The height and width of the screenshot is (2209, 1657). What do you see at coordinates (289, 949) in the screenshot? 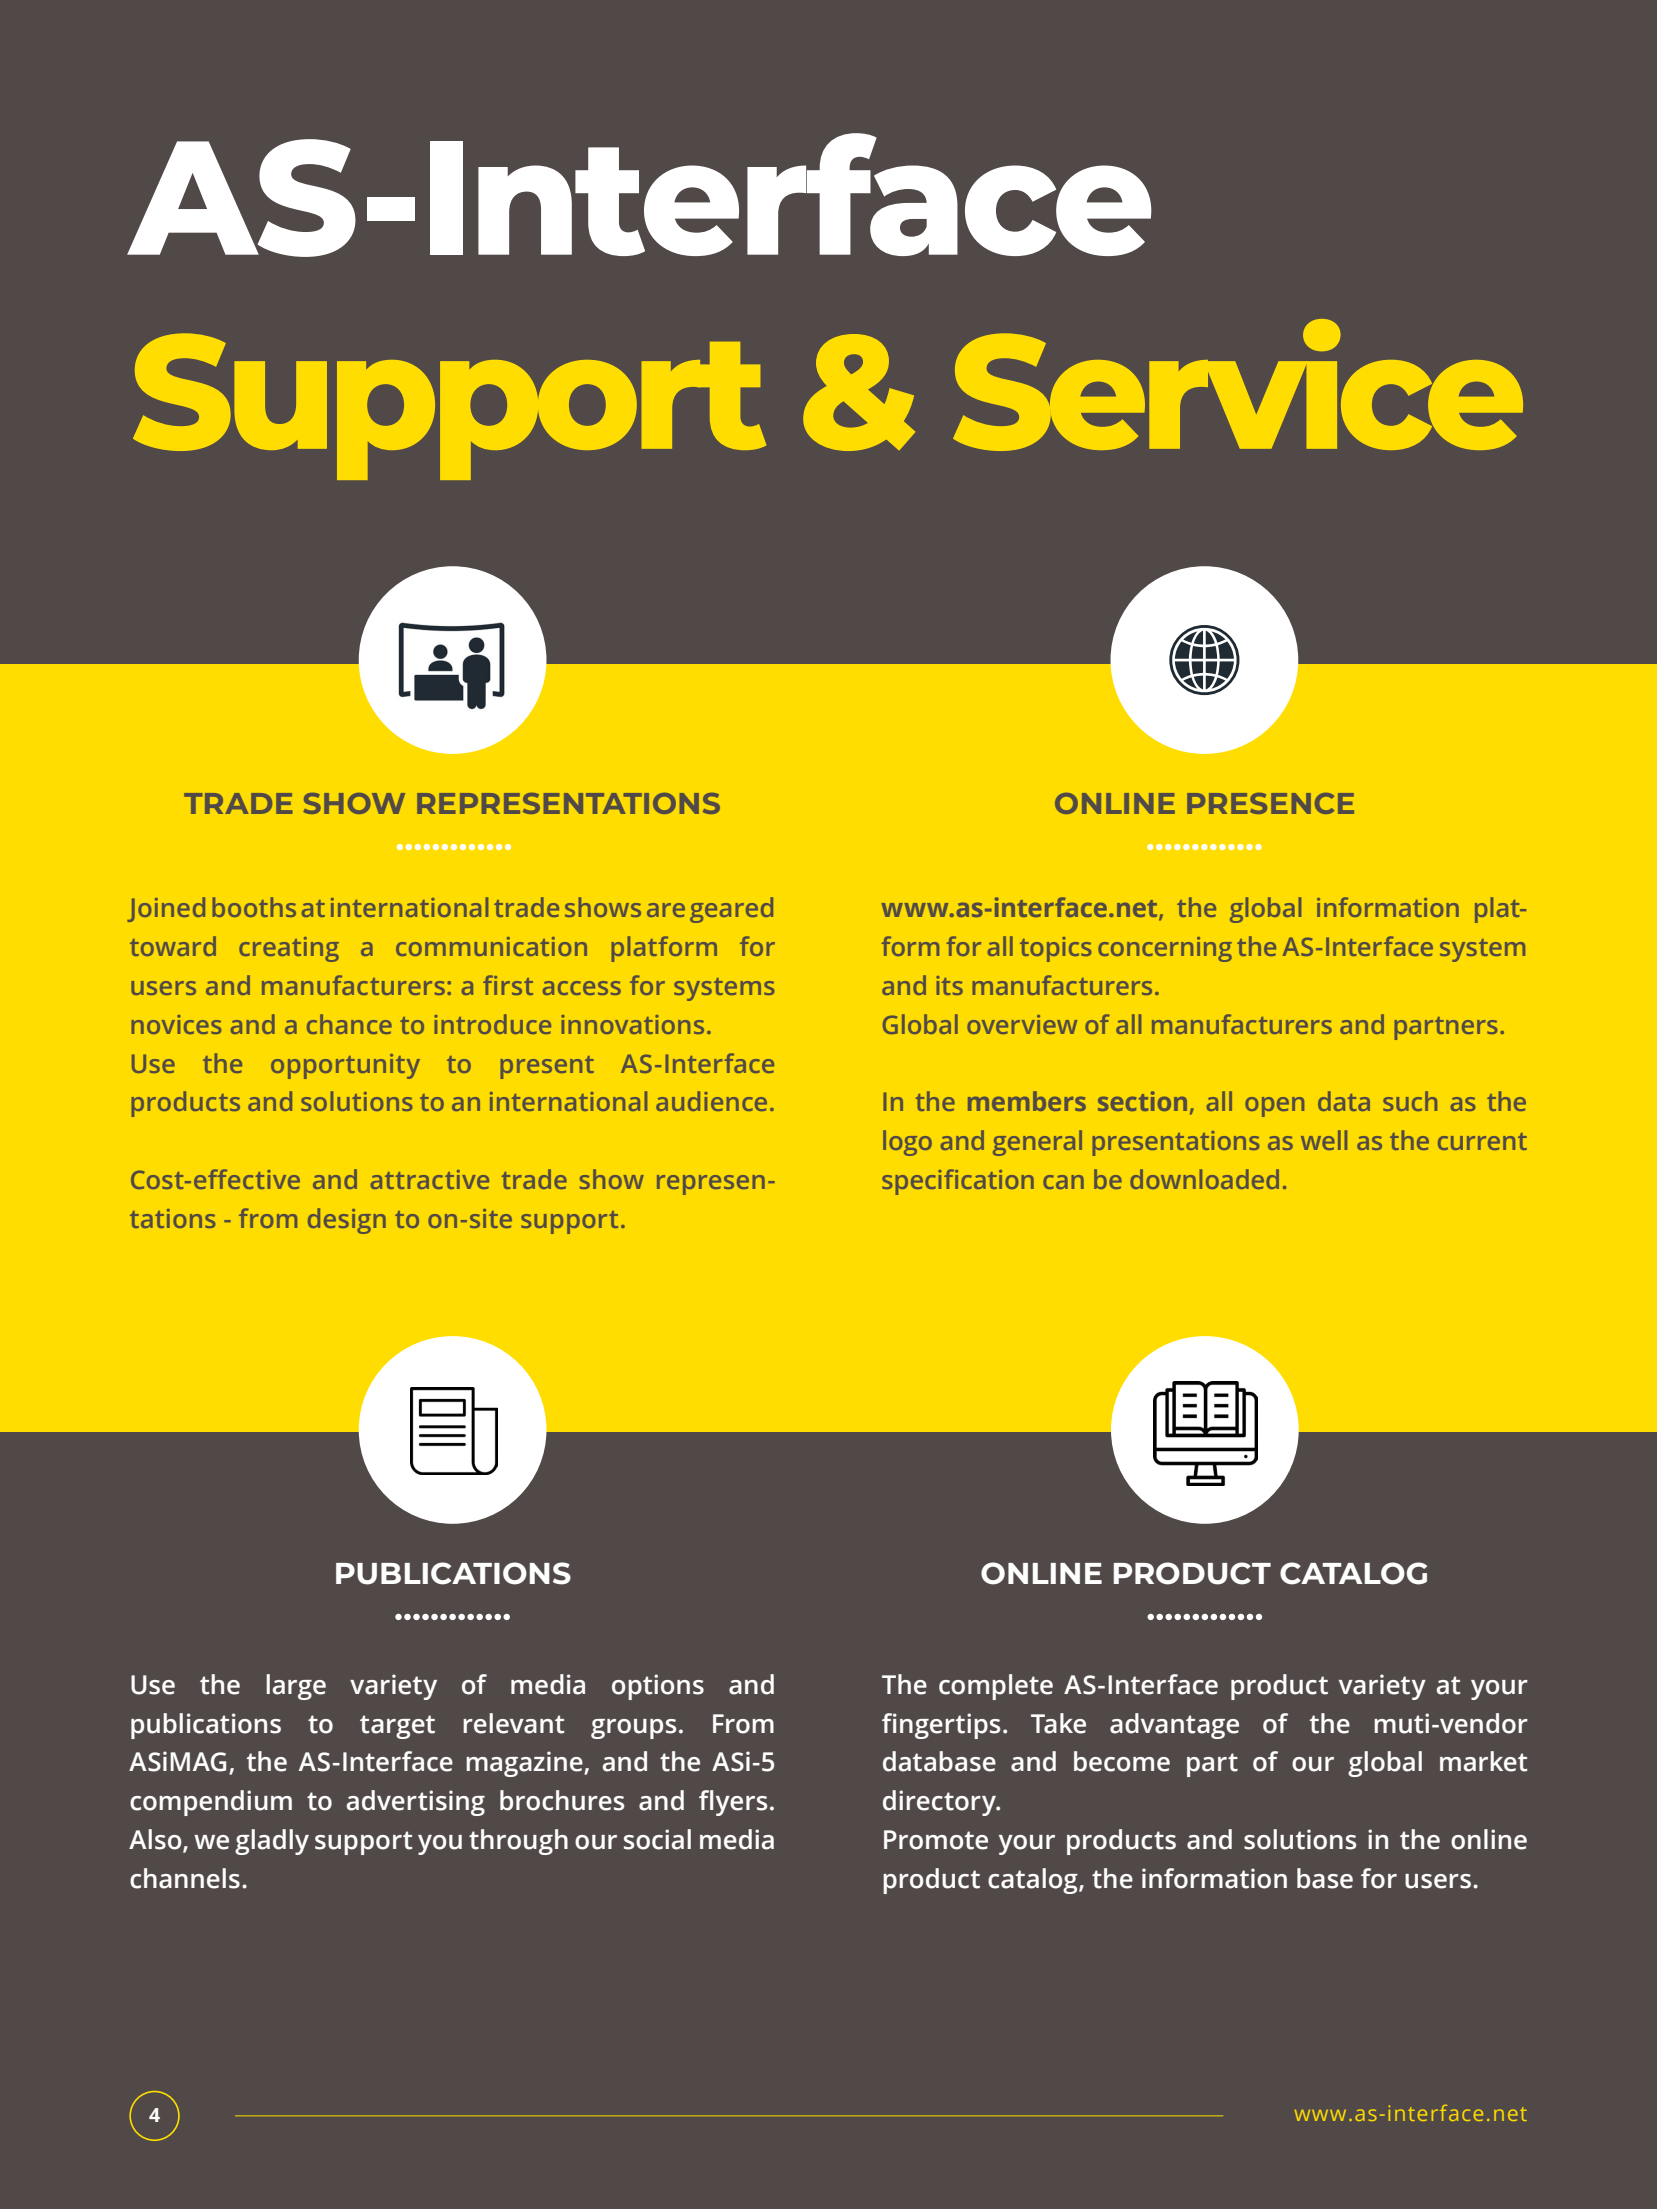
I see `creating` at bounding box center [289, 949].
